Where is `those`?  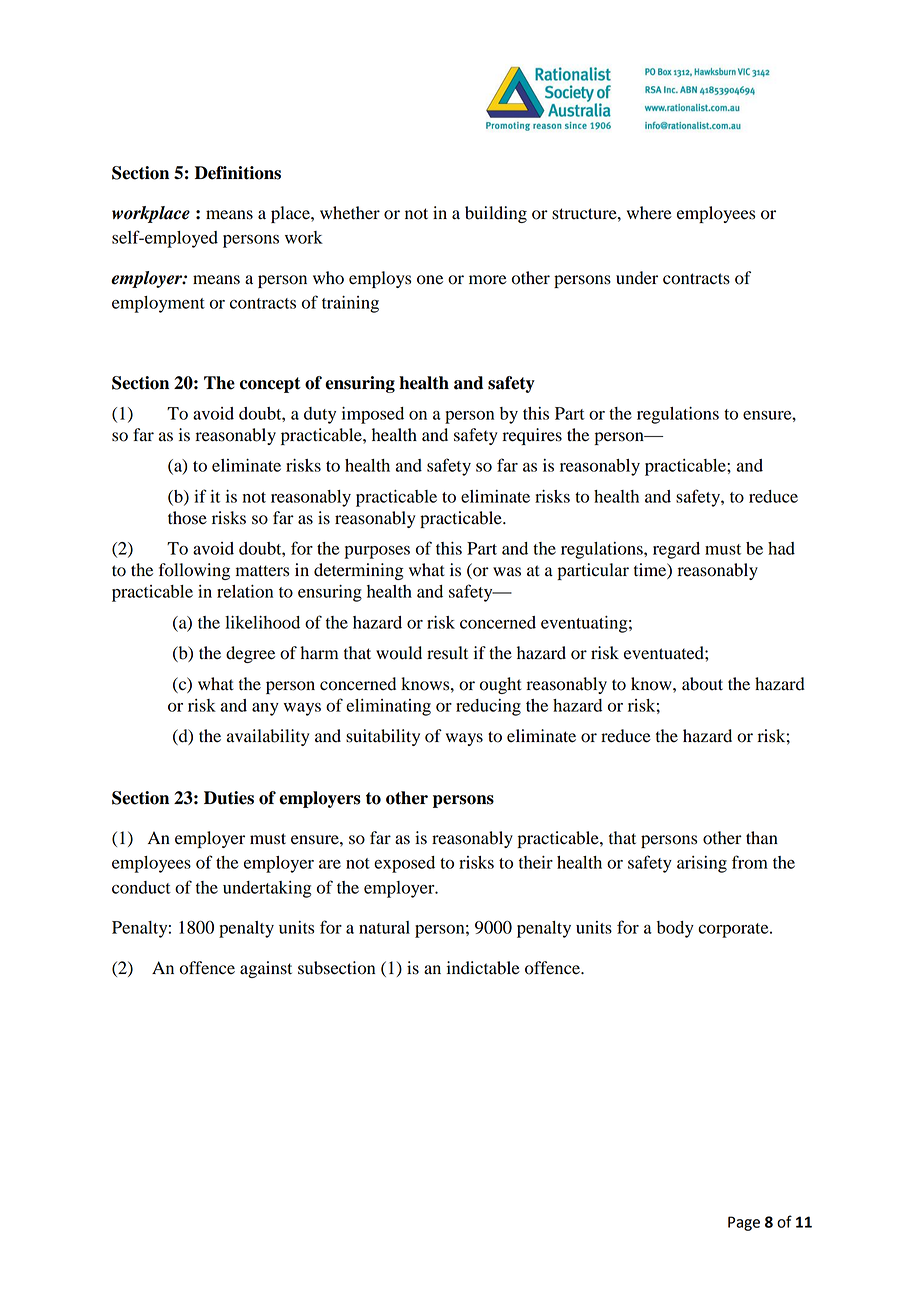
those is located at coordinates (187, 518).
